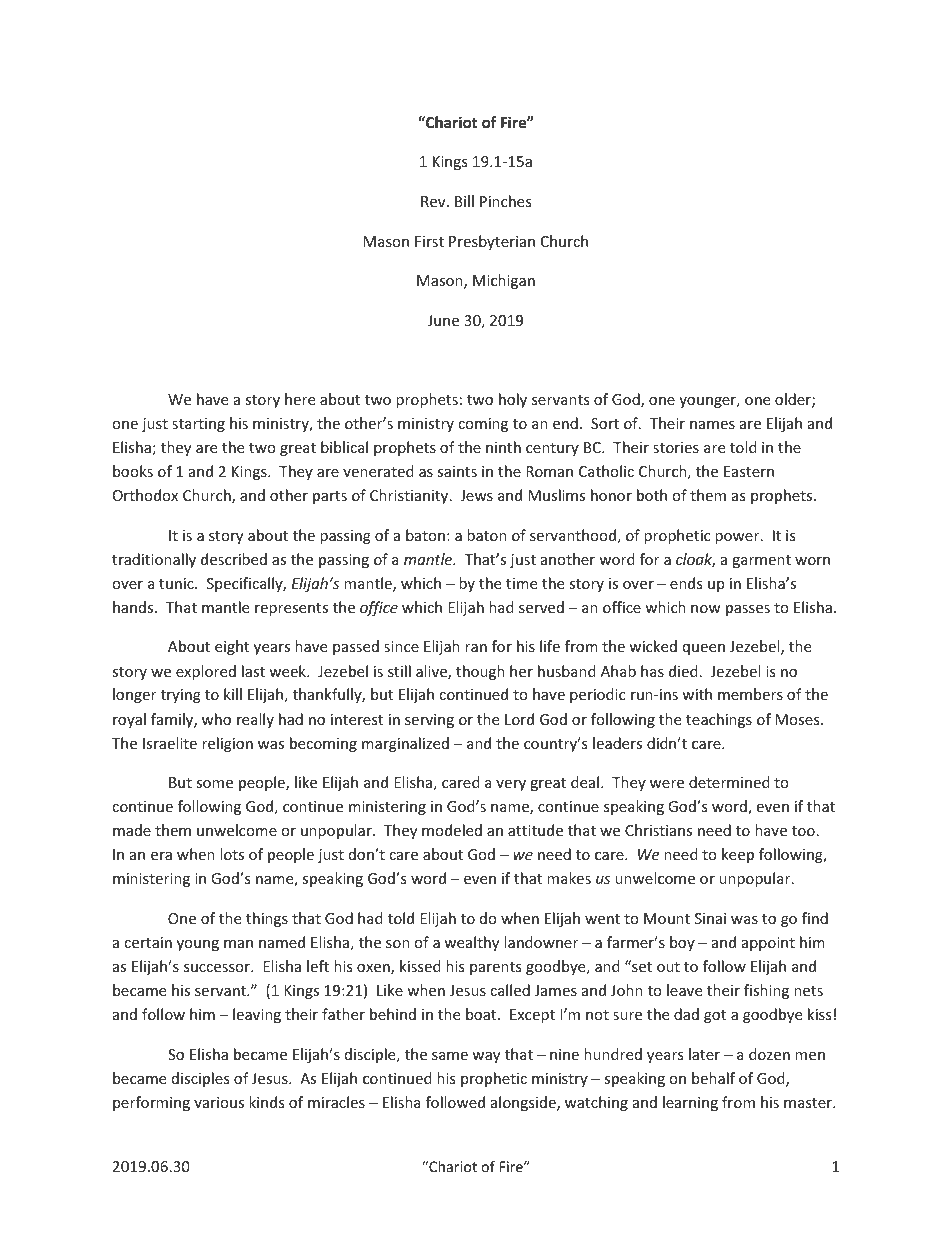 Image resolution: width=952 pixels, height=1233 pixels. I want to click on First, so click(429, 241).
